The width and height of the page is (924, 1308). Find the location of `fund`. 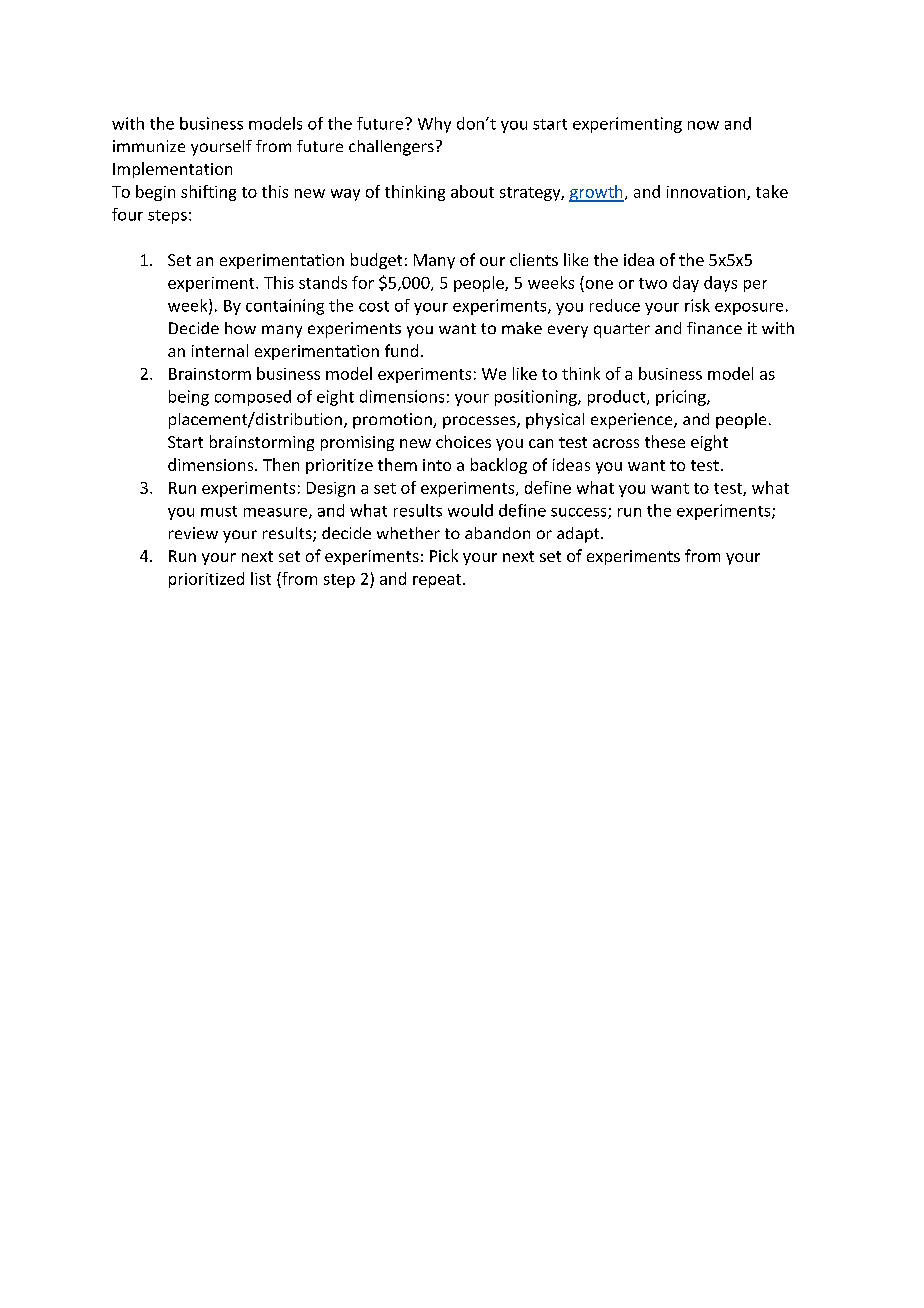

fund is located at coordinates (401, 350).
